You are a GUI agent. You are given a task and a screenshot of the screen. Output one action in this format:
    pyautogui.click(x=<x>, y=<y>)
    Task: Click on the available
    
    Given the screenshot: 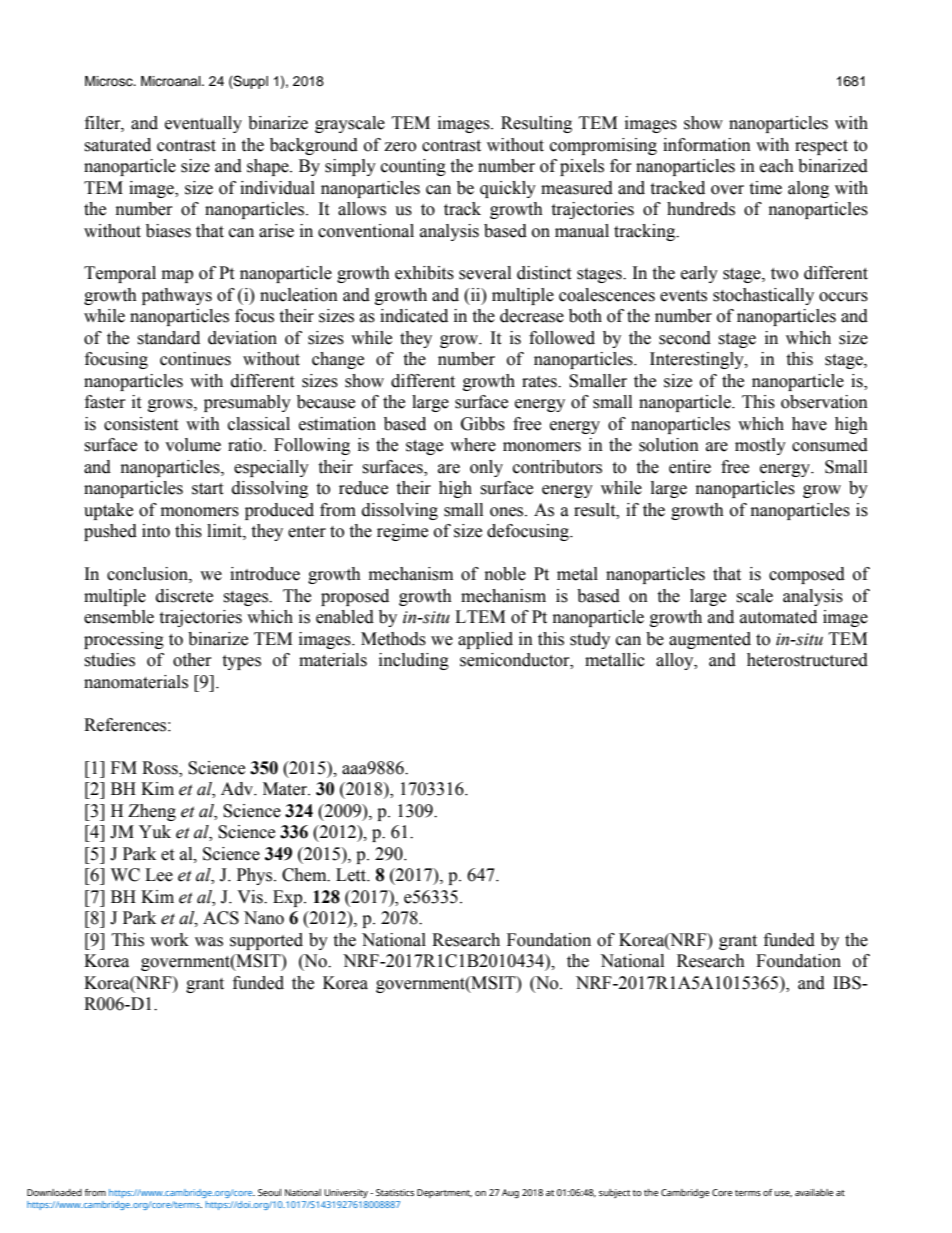 What is the action you would take?
    pyautogui.click(x=814, y=1192)
